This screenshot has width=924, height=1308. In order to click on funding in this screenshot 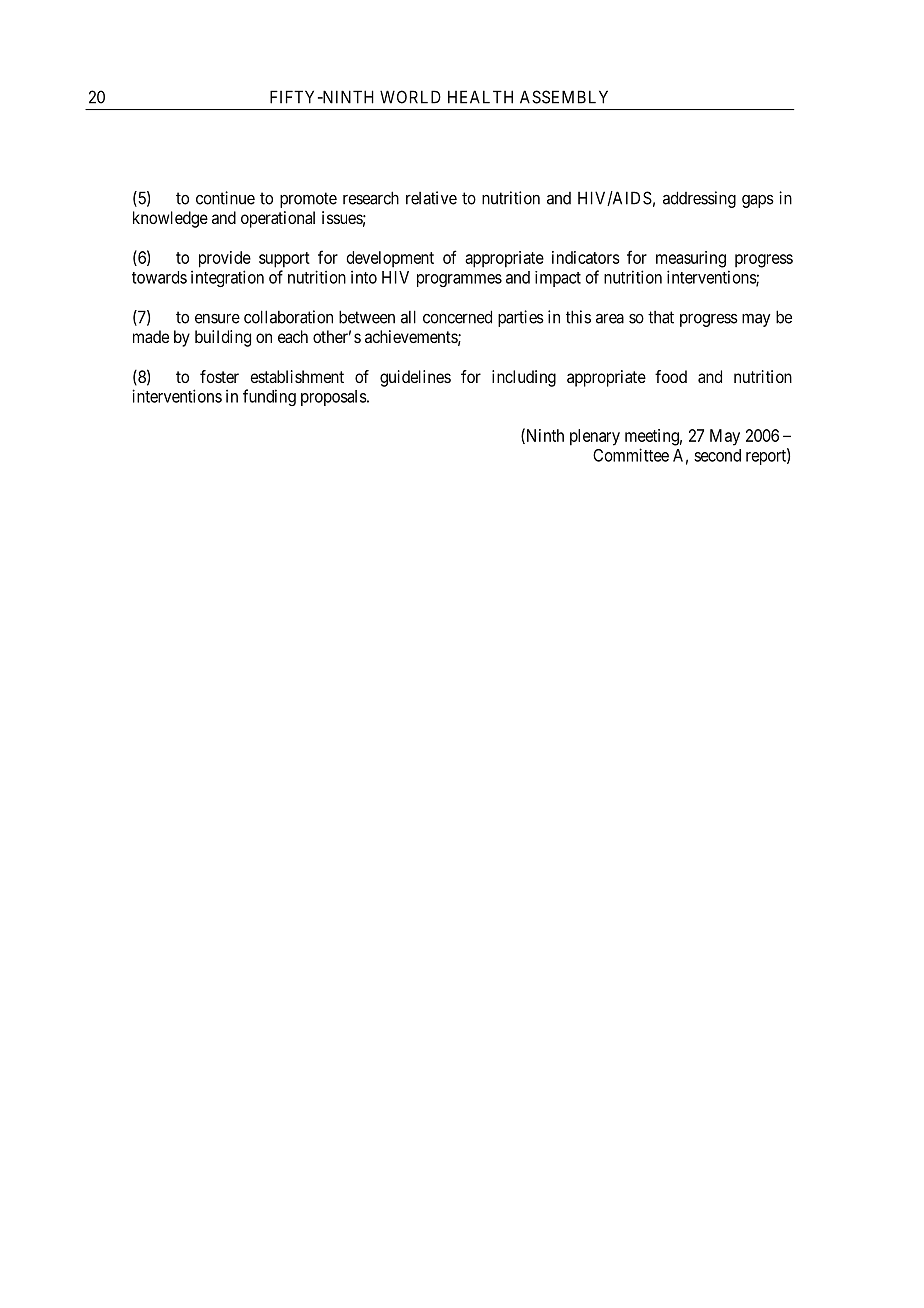, I will do `click(269, 397)`.
